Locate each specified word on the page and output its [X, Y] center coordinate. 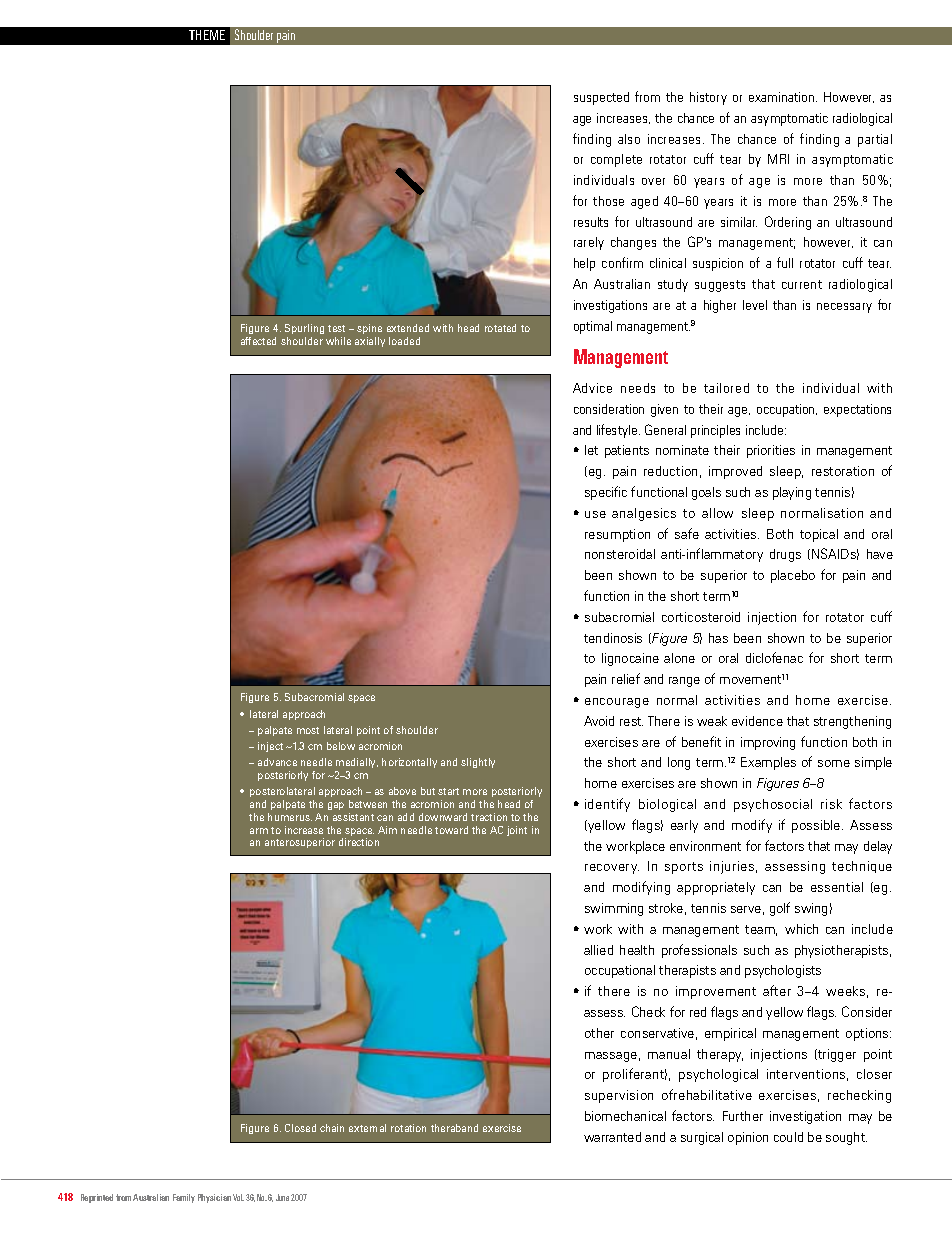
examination [783, 97]
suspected [601, 98]
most [308, 730]
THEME [207, 35]
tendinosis [613, 638]
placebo [793, 576]
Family [184, 1198]
